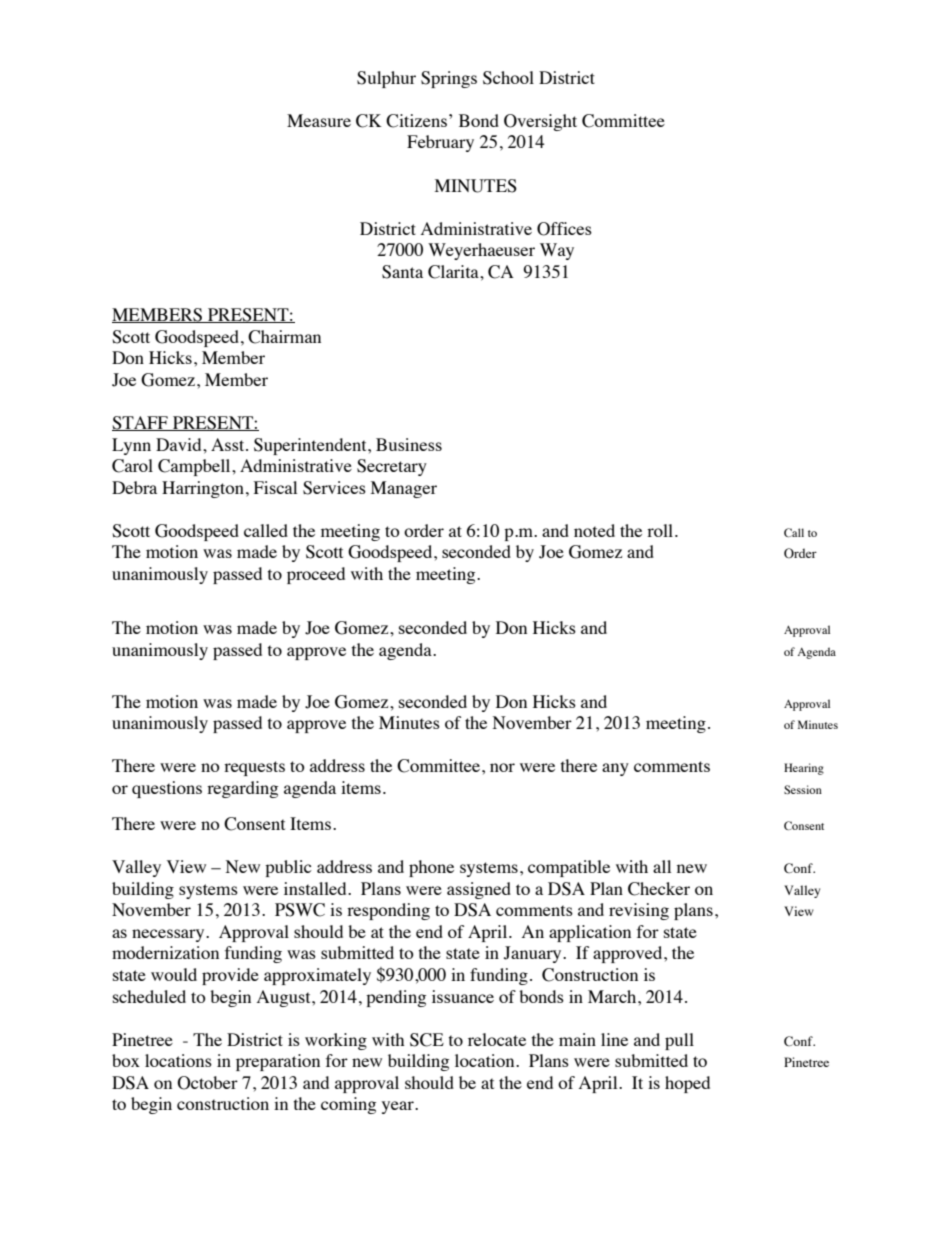 The width and height of the page is (952, 1233). Describe the element at coordinates (449, 79) in the page. I see `Springs` at that location.
